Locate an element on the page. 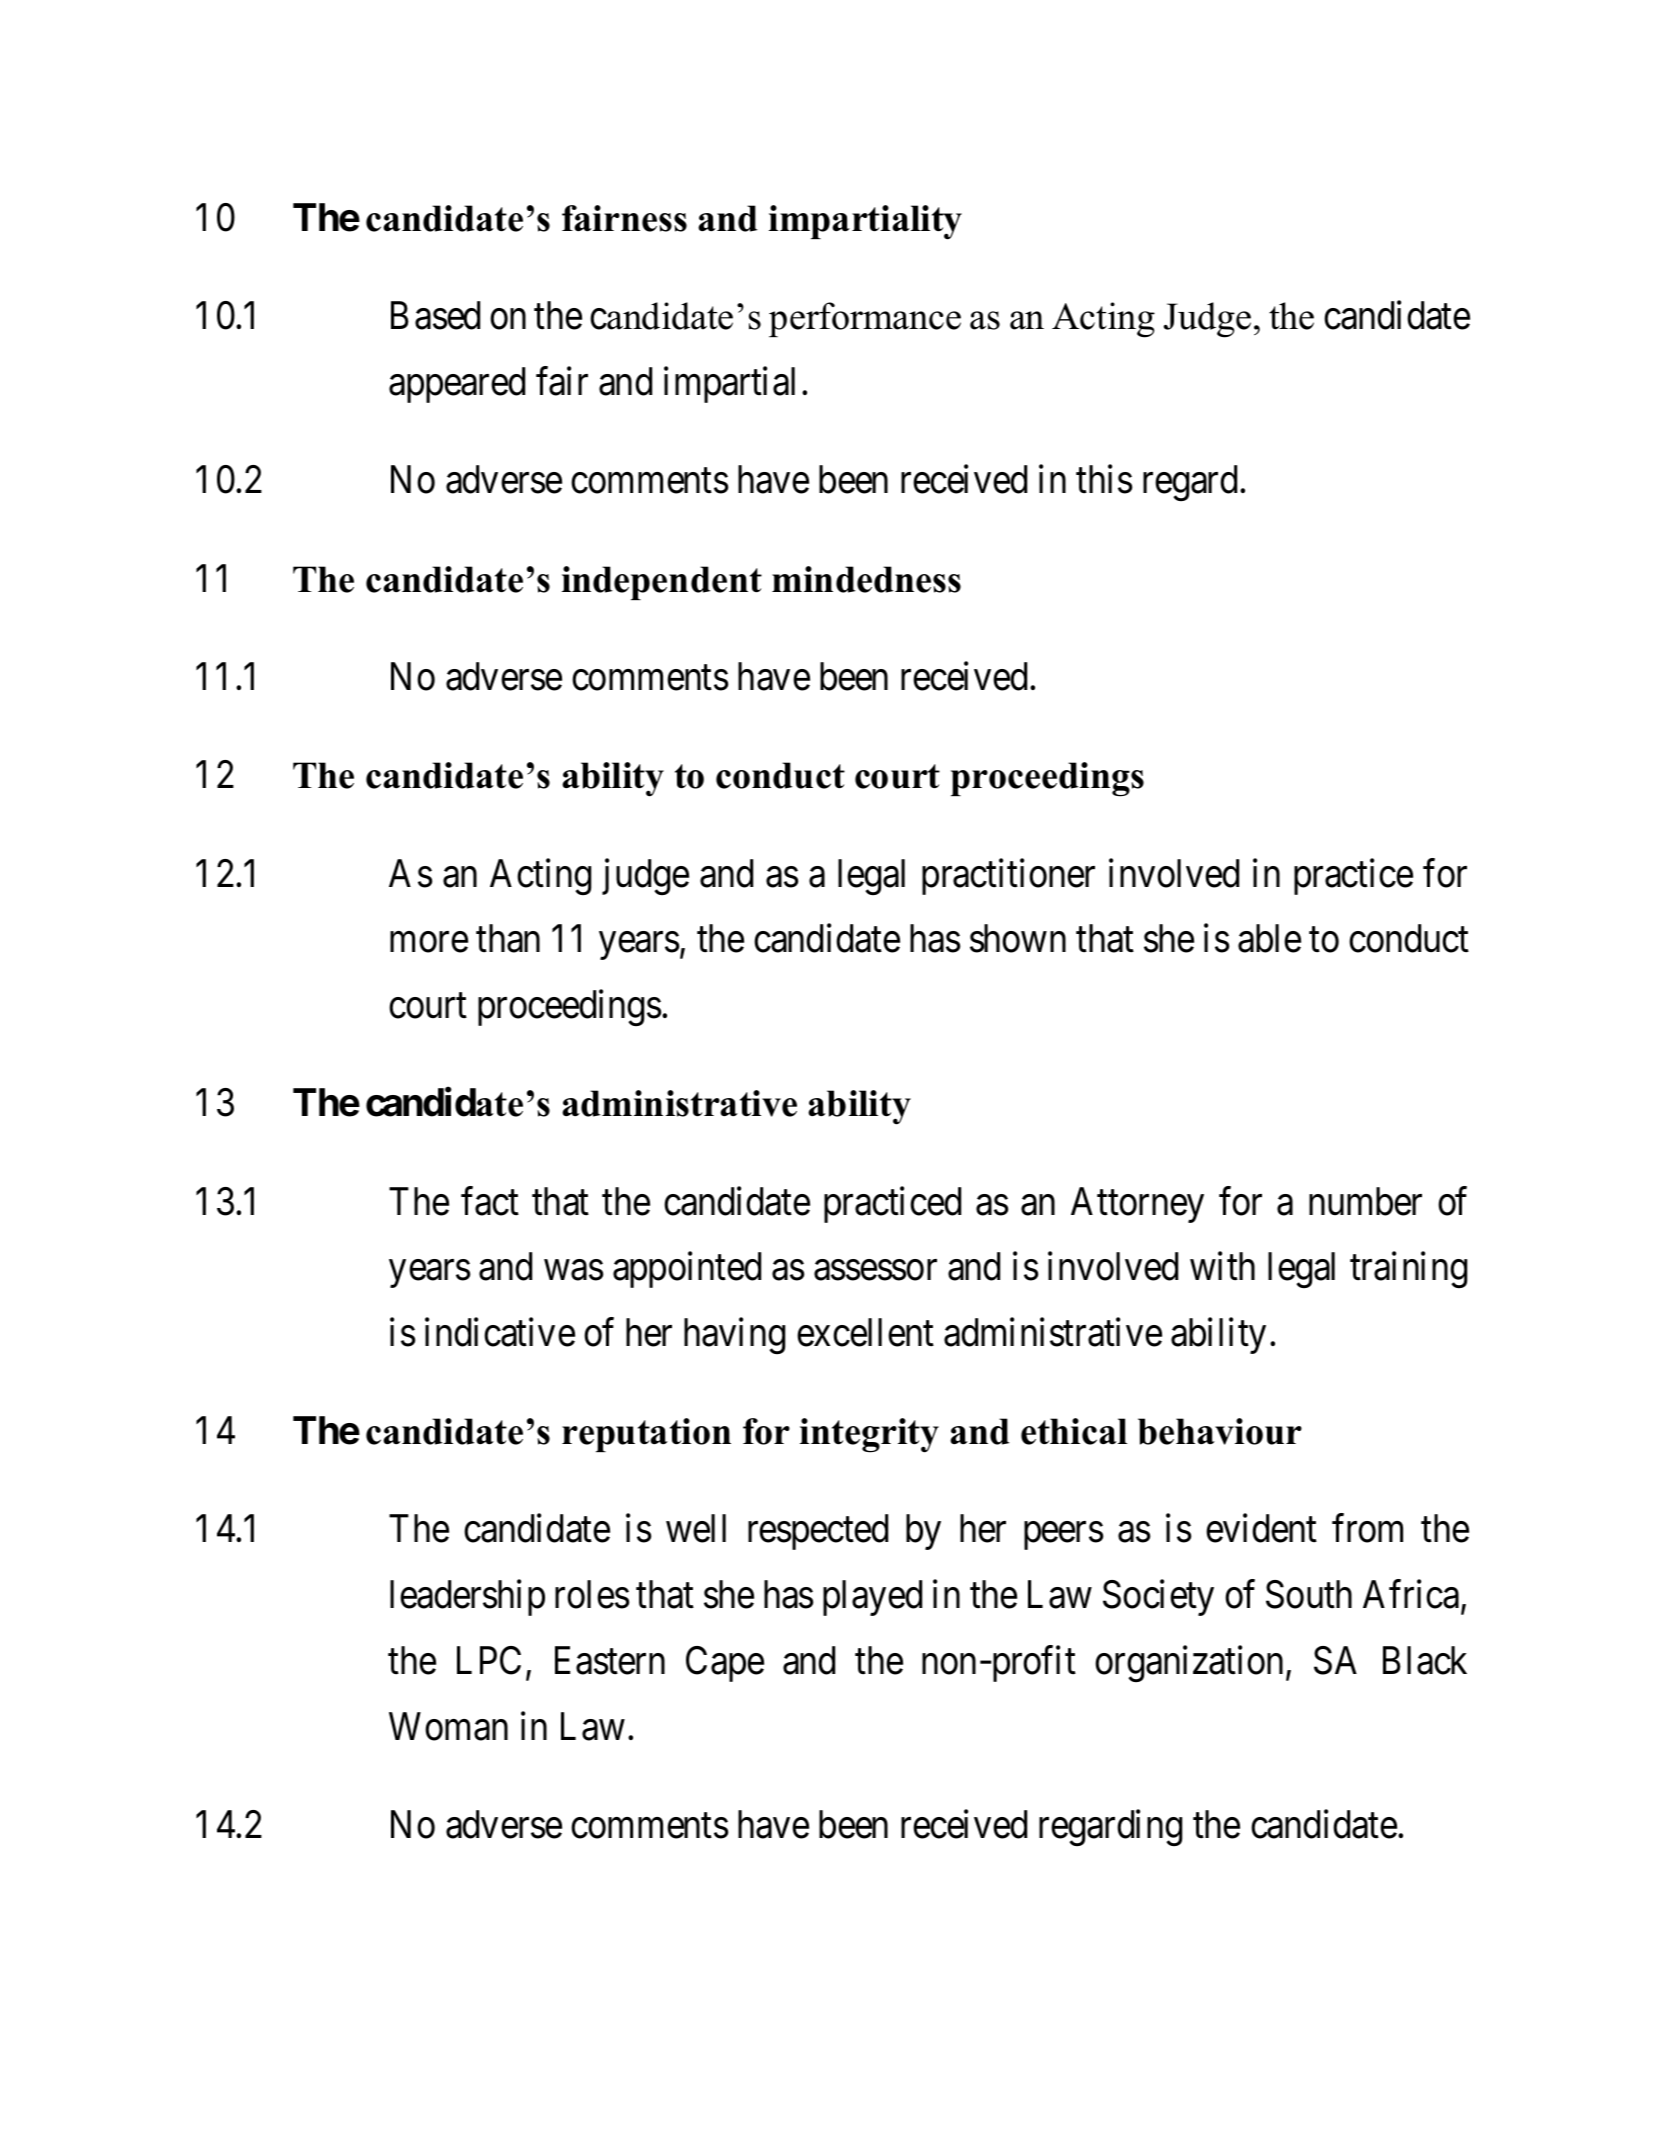  behaviour is located at coordinates (1220, 1431).
